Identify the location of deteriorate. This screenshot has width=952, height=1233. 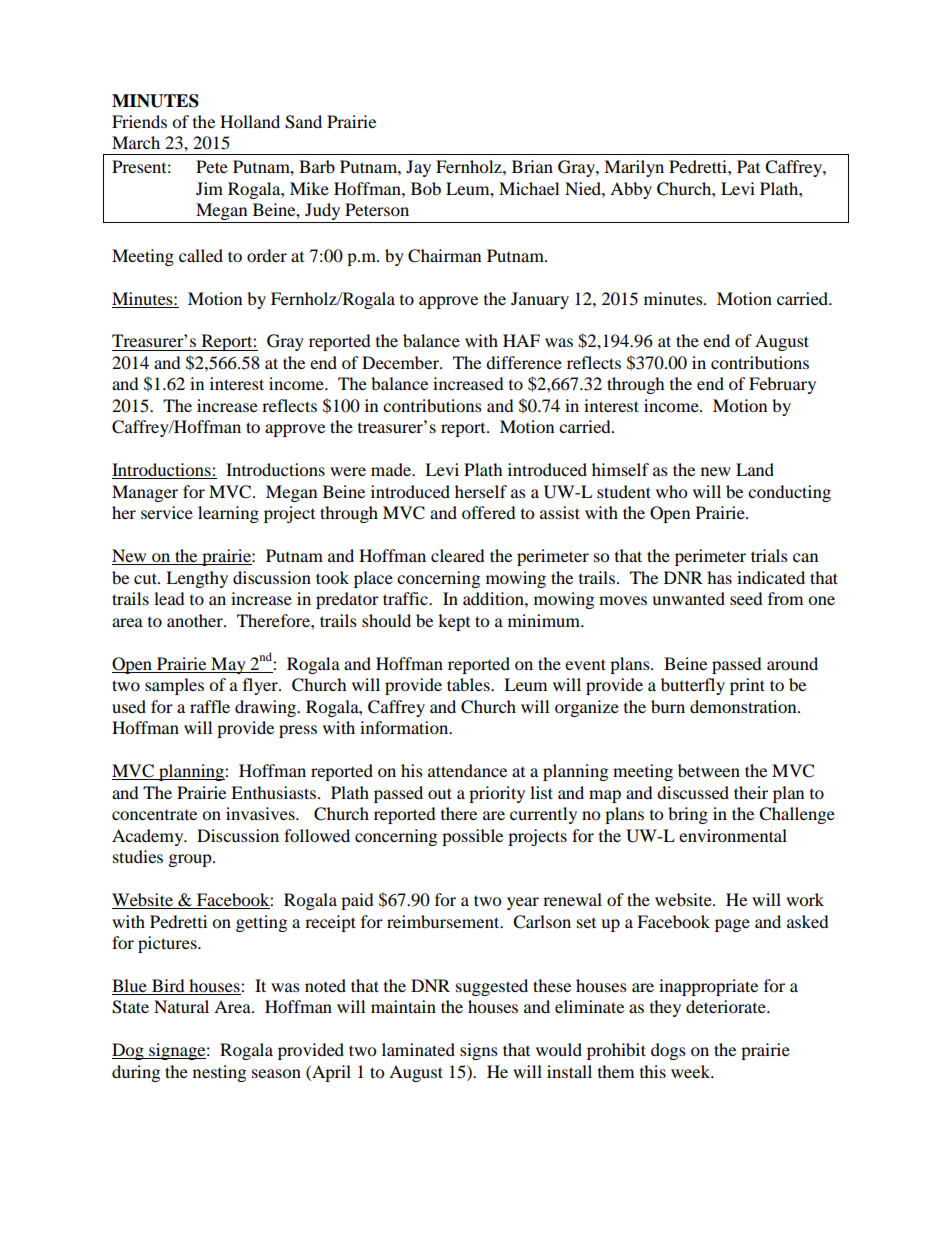
(727, 1006).
